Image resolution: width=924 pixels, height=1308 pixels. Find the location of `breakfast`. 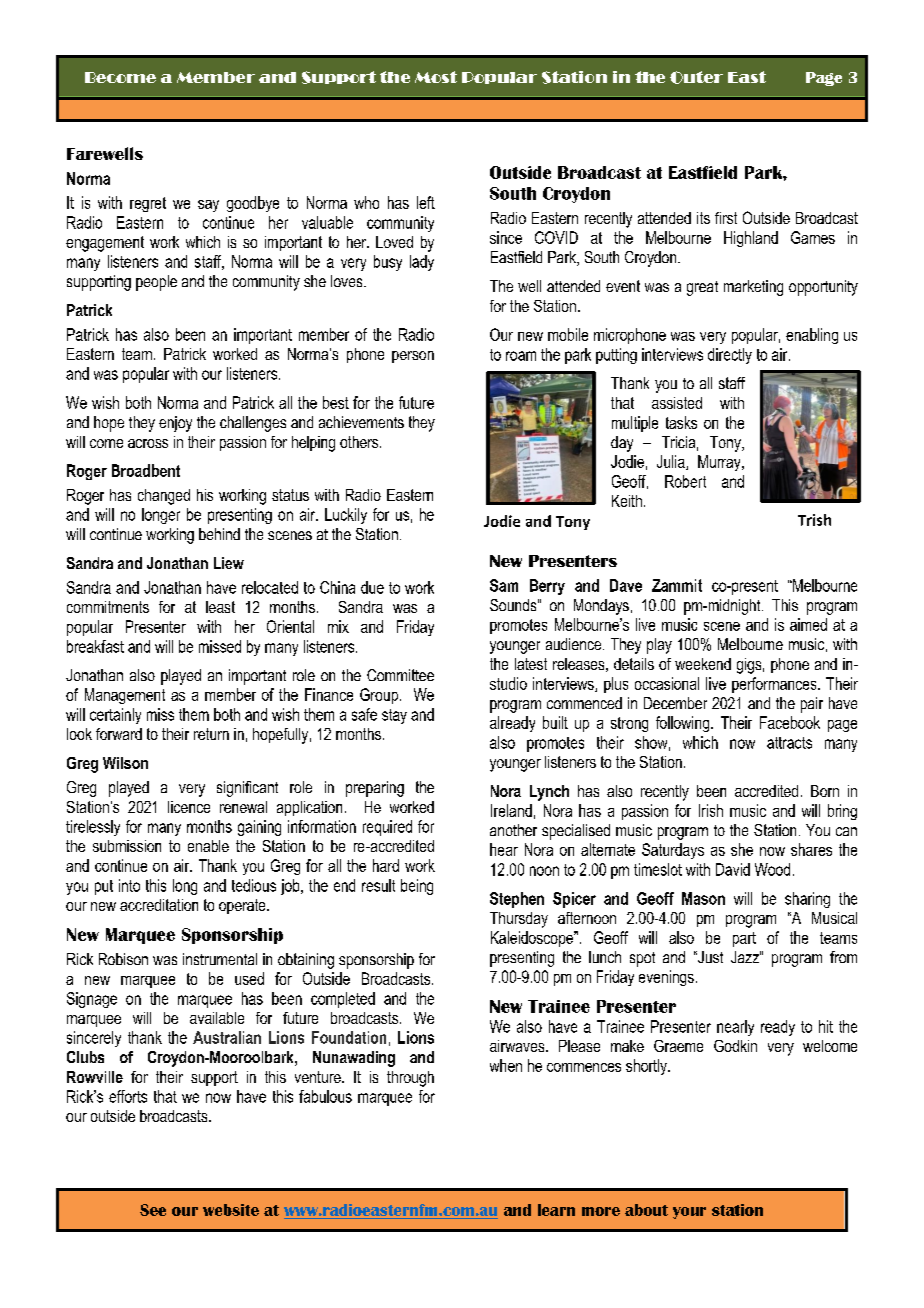

breakfast is located at coordinates (95, 646).
